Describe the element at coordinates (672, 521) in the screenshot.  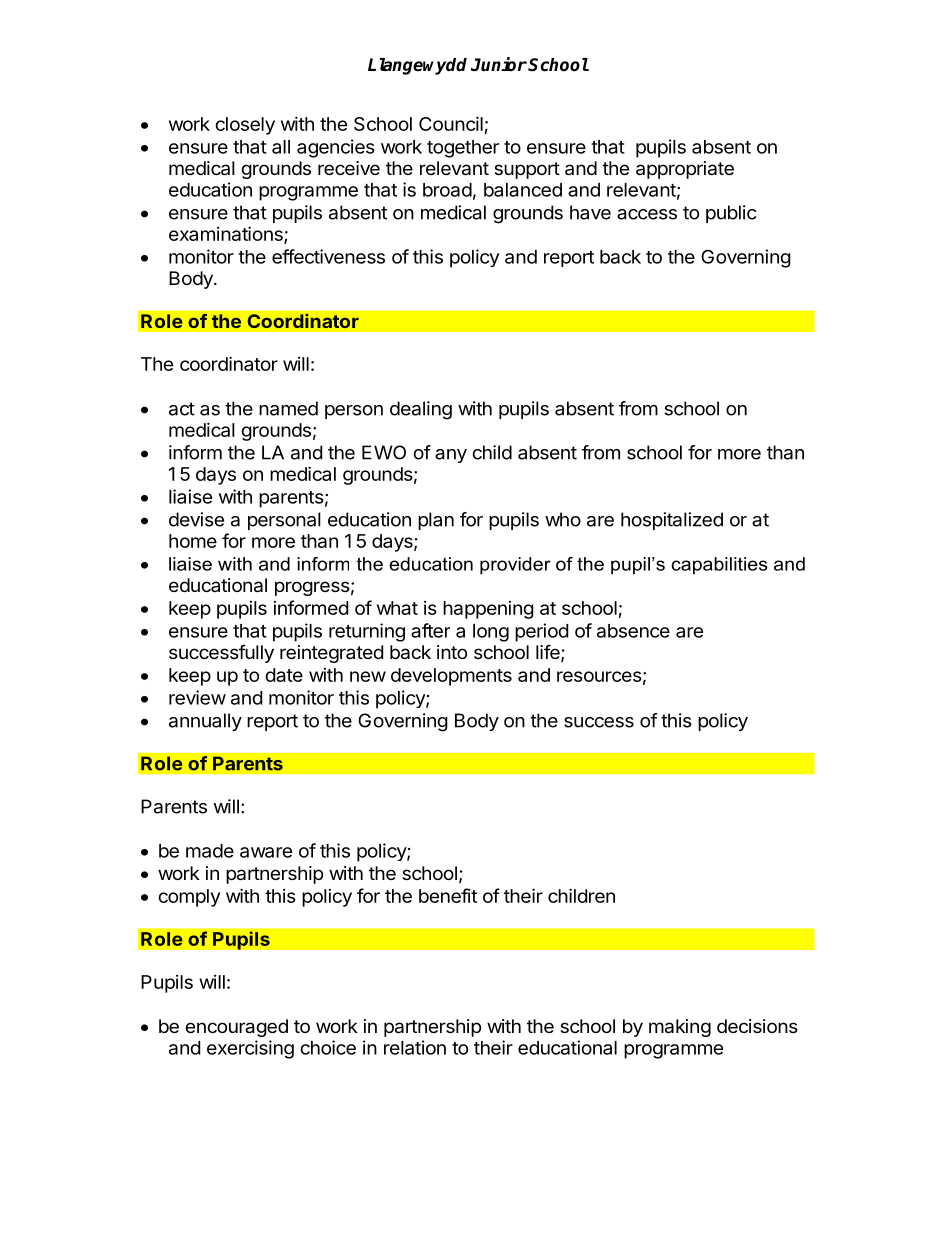
I see `hospitalized` at that location.
